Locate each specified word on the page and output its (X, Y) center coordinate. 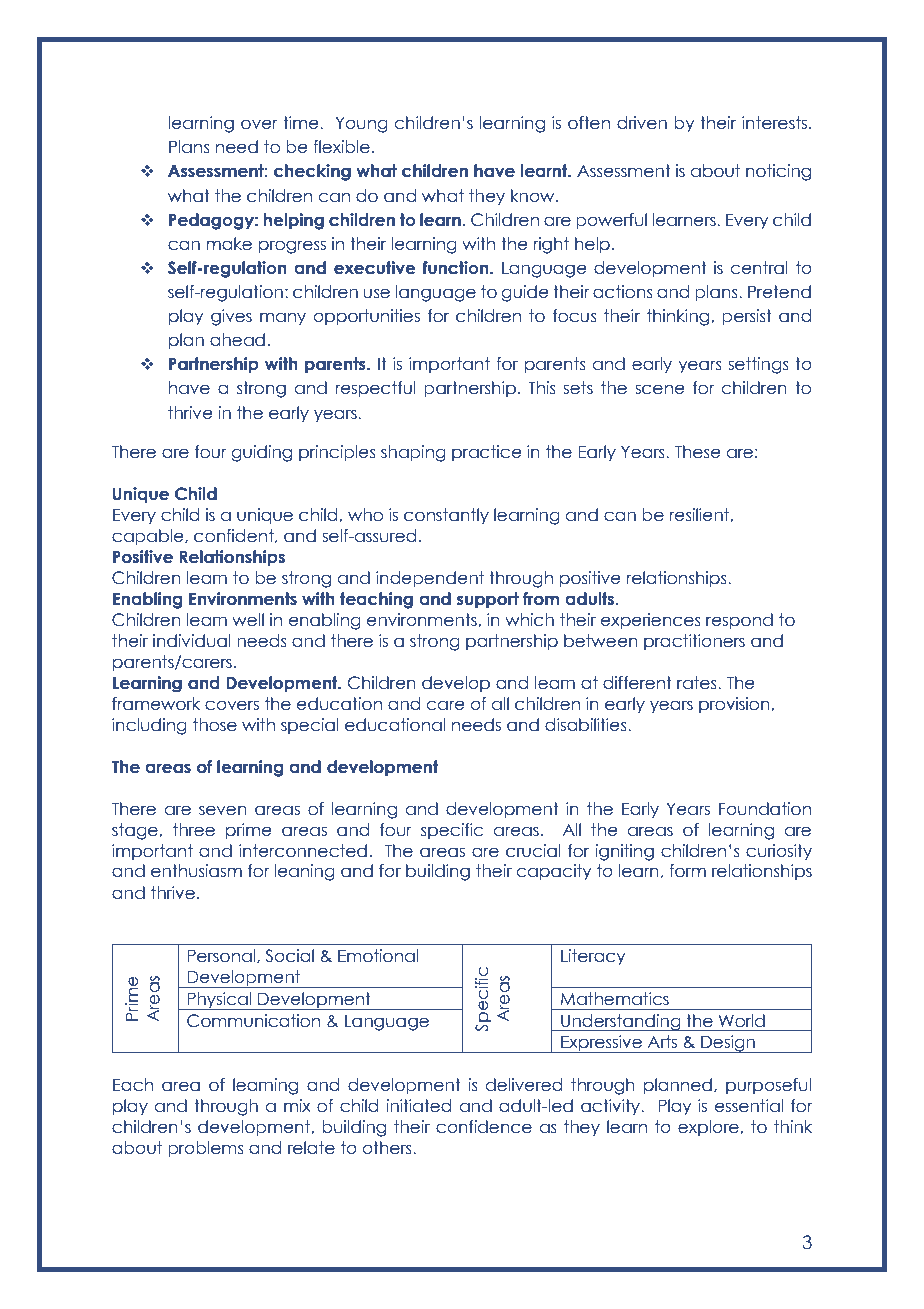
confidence (484, 1127)
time (302, 123)
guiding (261, 453)
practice (487, 453)
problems (206, 1149)
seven (223, 810)
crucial (533, 851)
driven (642, 123)
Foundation (765, 809)
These (698, 452)
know (534, 196)
